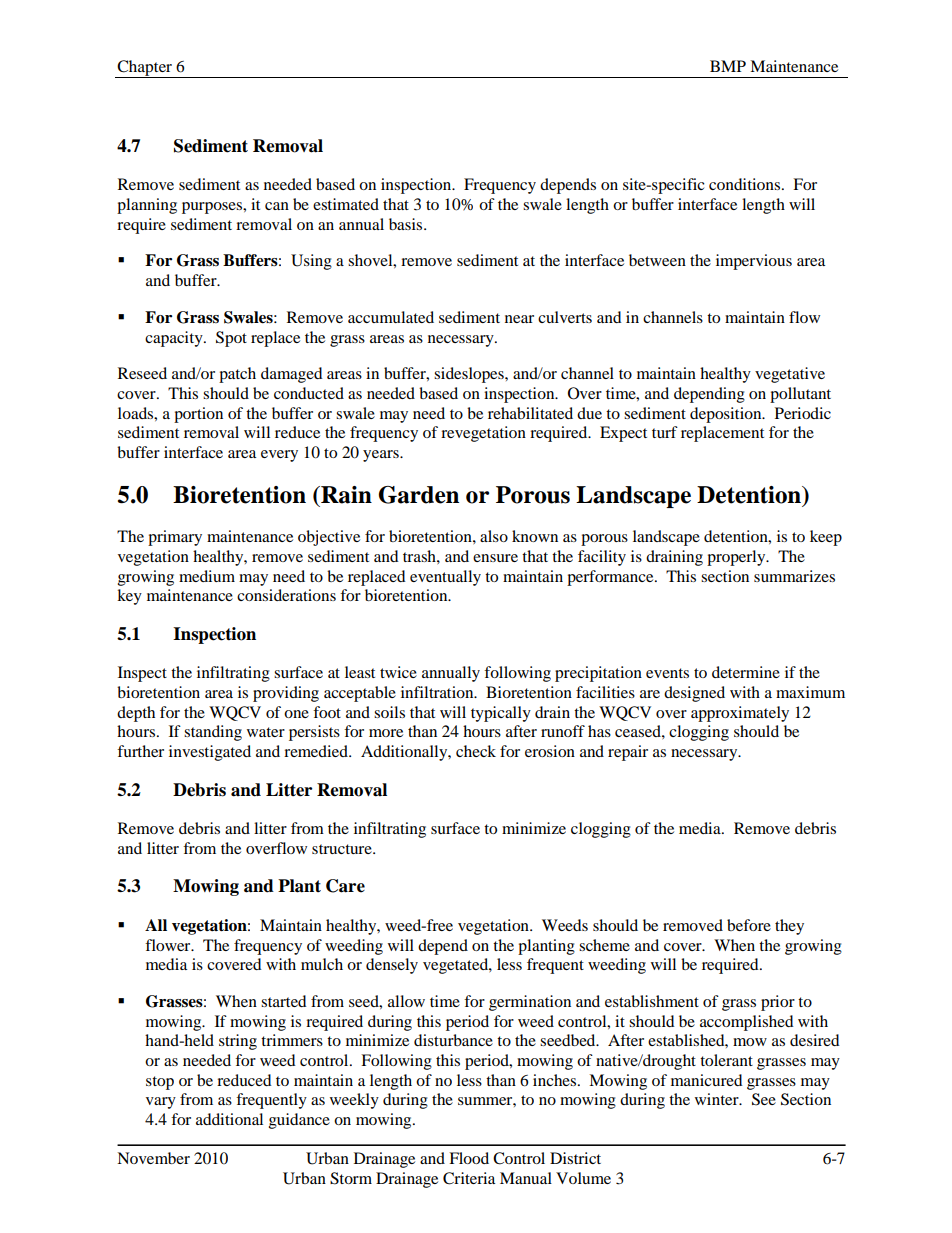 Image resolution: width=952 pixels, height=1233 pixels. I want to click on before, so click(749, 925).
